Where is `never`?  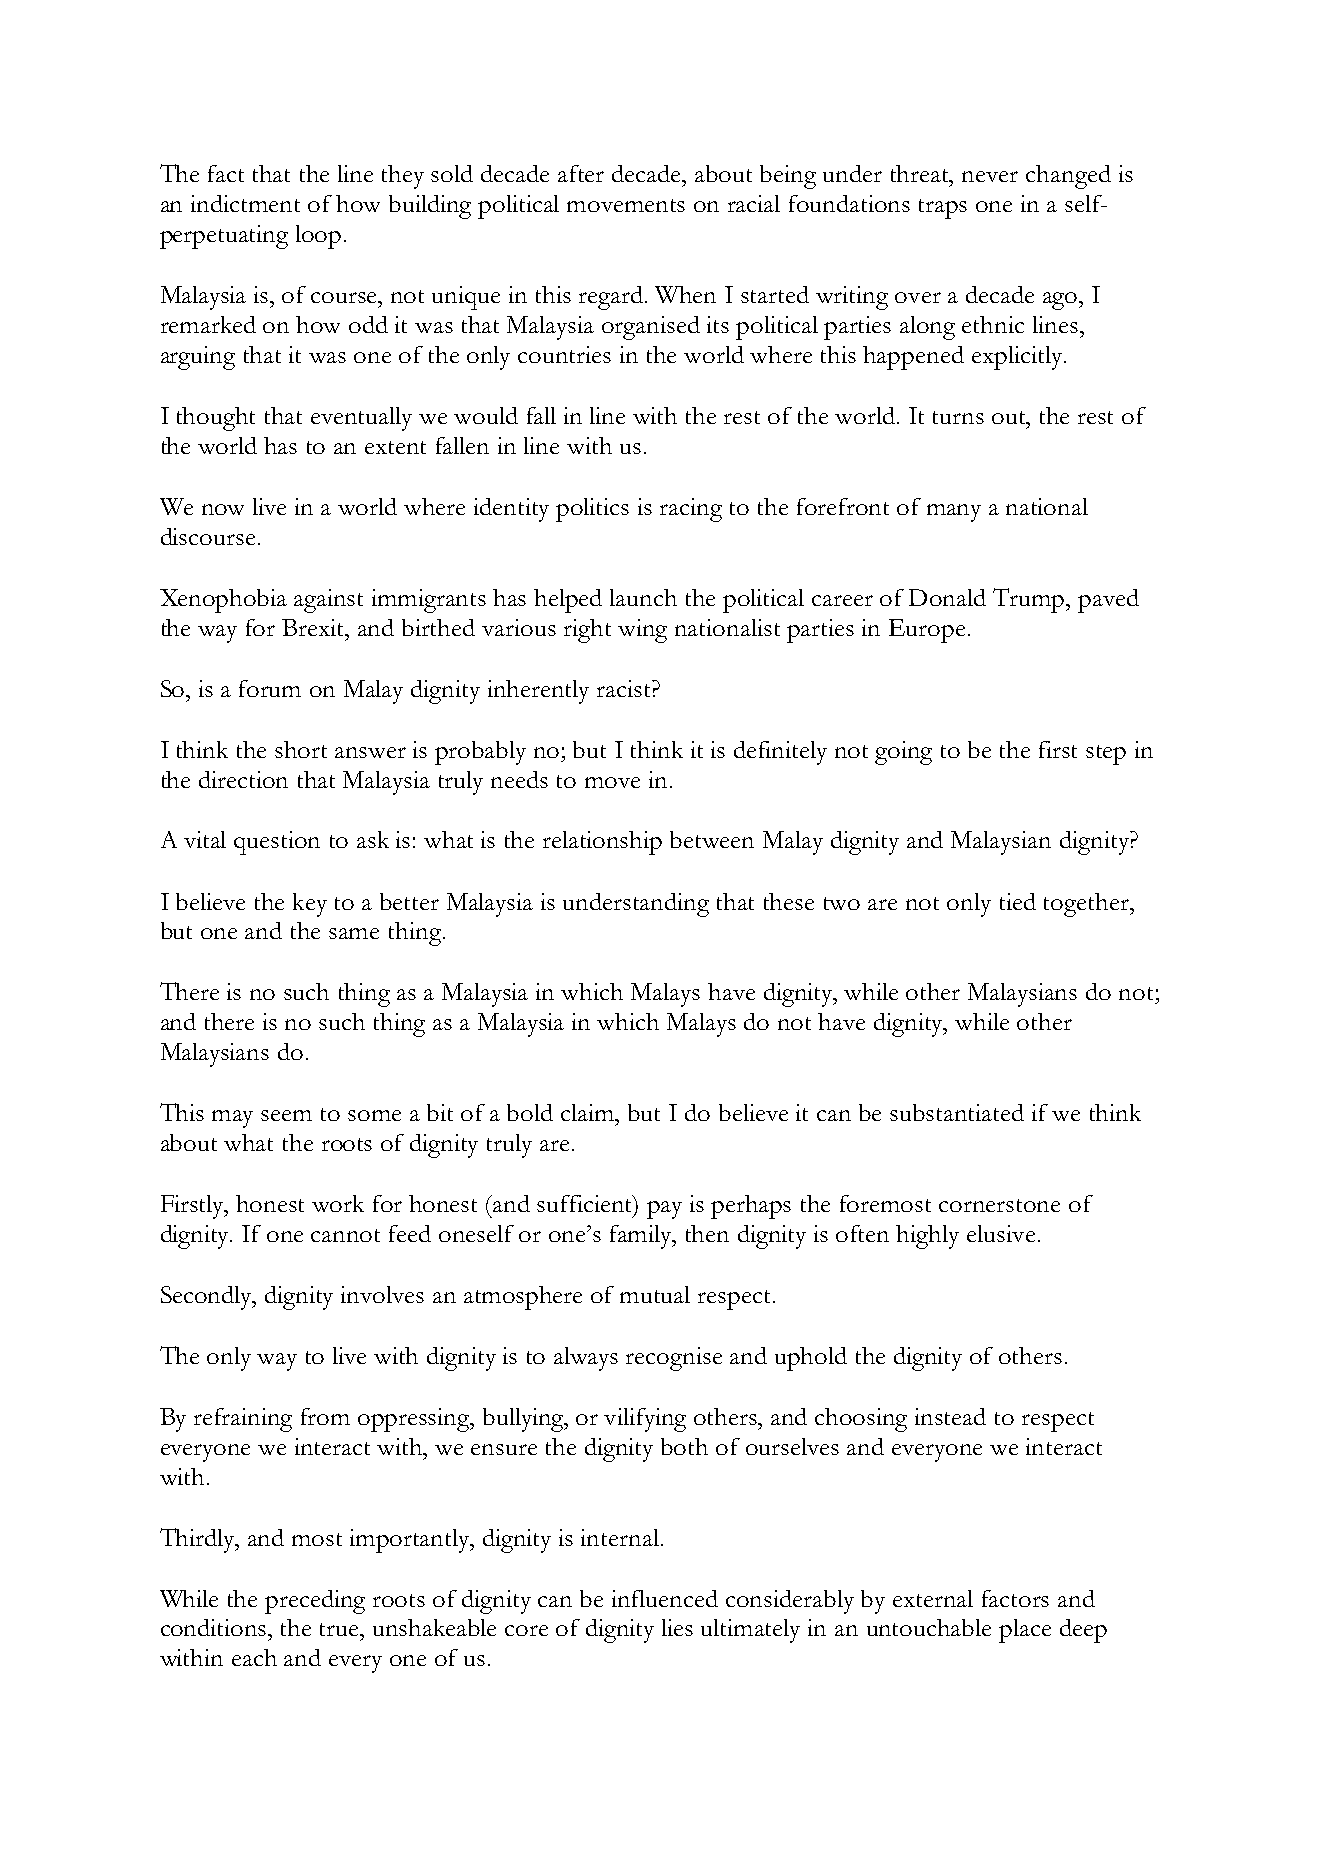
never is located at coordinates (990, 176).
